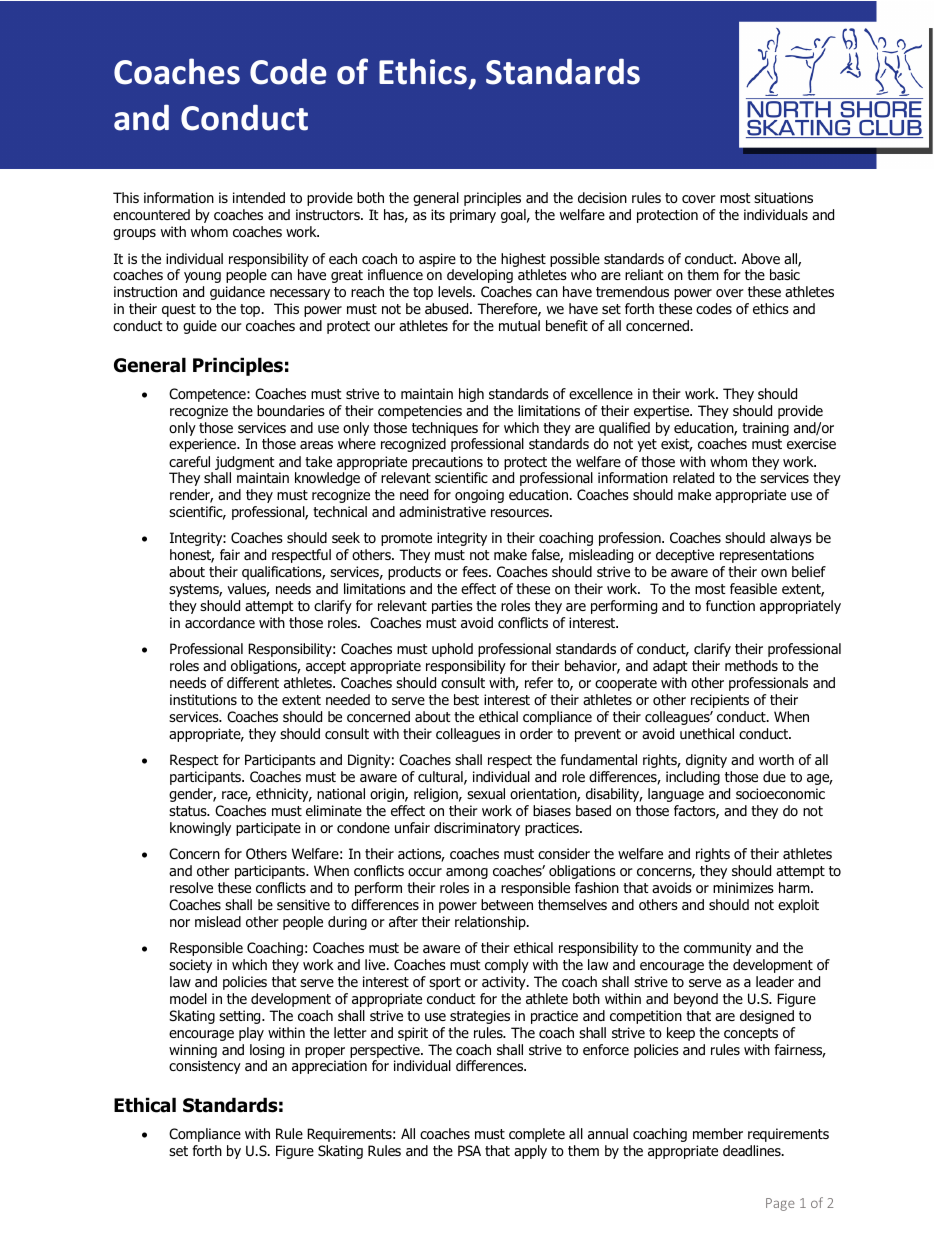 The image size is (952, 1233). Describe the element at coordinates (192, 556) in the document. I see `honest` at that location.
